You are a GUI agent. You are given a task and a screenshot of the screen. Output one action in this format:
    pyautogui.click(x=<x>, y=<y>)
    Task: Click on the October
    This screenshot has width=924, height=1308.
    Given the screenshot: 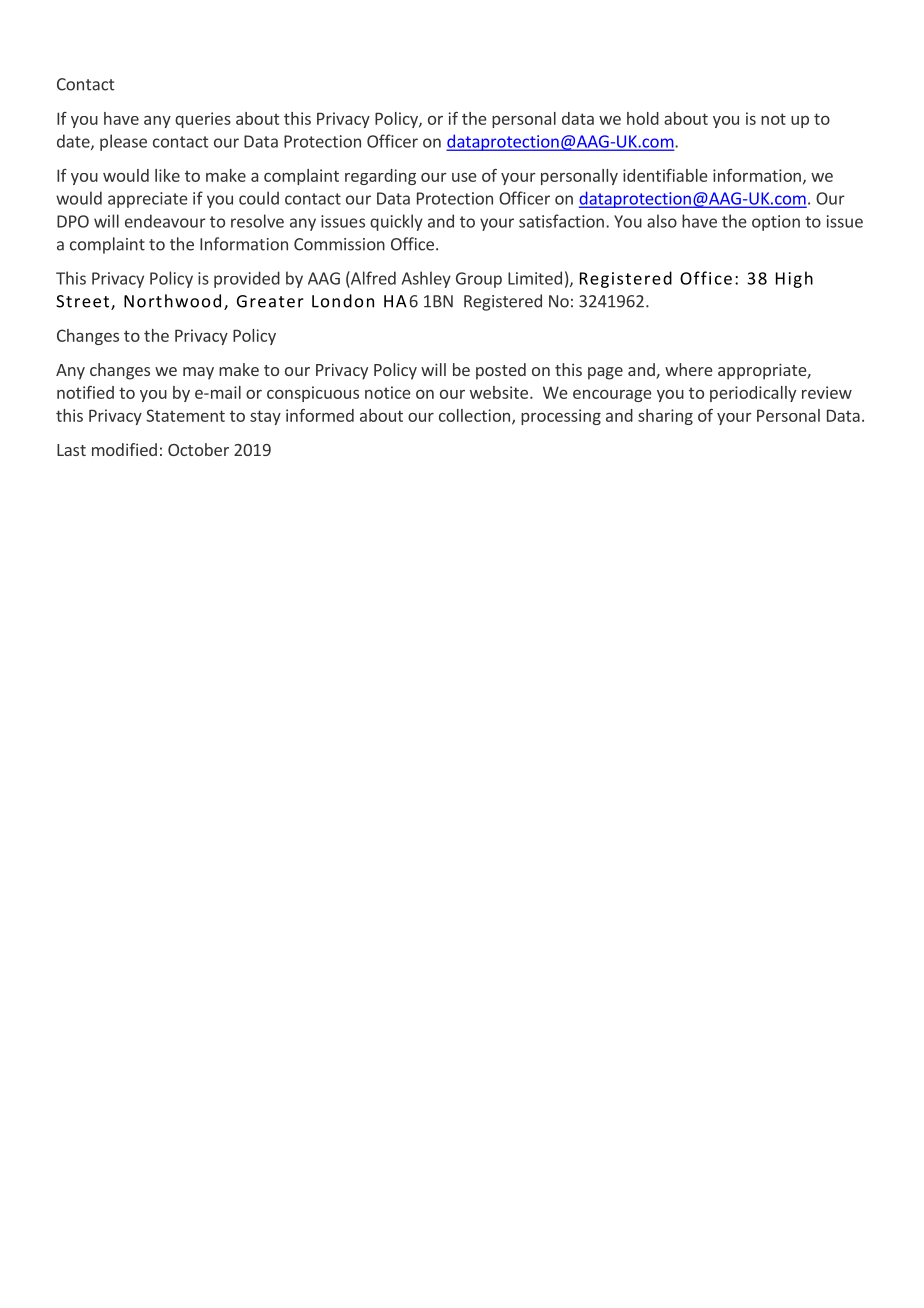 What is the action you would take?
    pyautogui.click(x=198, y=449)
